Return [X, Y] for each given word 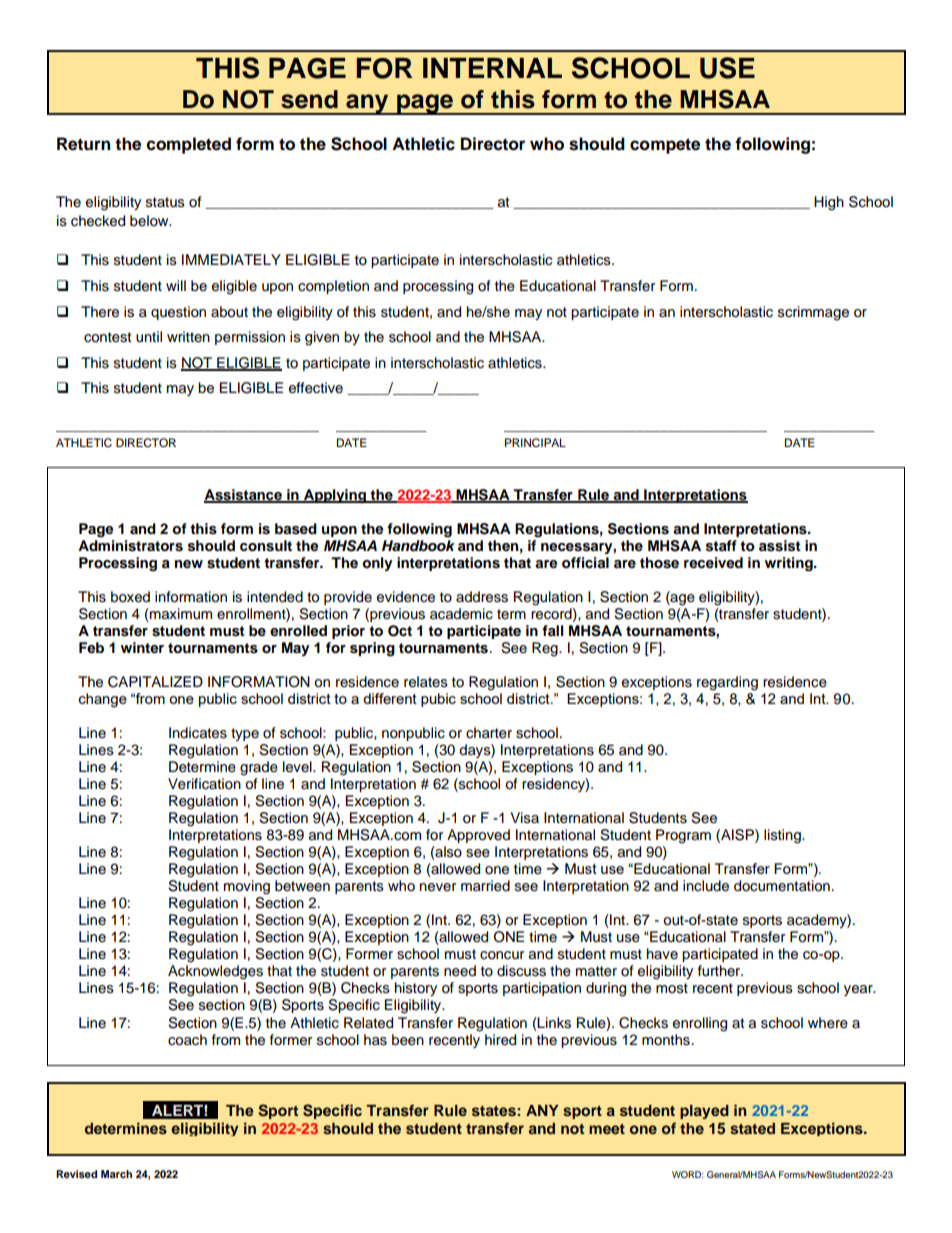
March [116, 1174]
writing [790, 564]
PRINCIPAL [535, 443]
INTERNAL [492, 68]
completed [189, 145]
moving [247, 887]
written [188, 336]
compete [665, 146]
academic [461, 614]
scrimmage [813, 313]
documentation [782, 886]
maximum [180, 615]
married [485, 886]
